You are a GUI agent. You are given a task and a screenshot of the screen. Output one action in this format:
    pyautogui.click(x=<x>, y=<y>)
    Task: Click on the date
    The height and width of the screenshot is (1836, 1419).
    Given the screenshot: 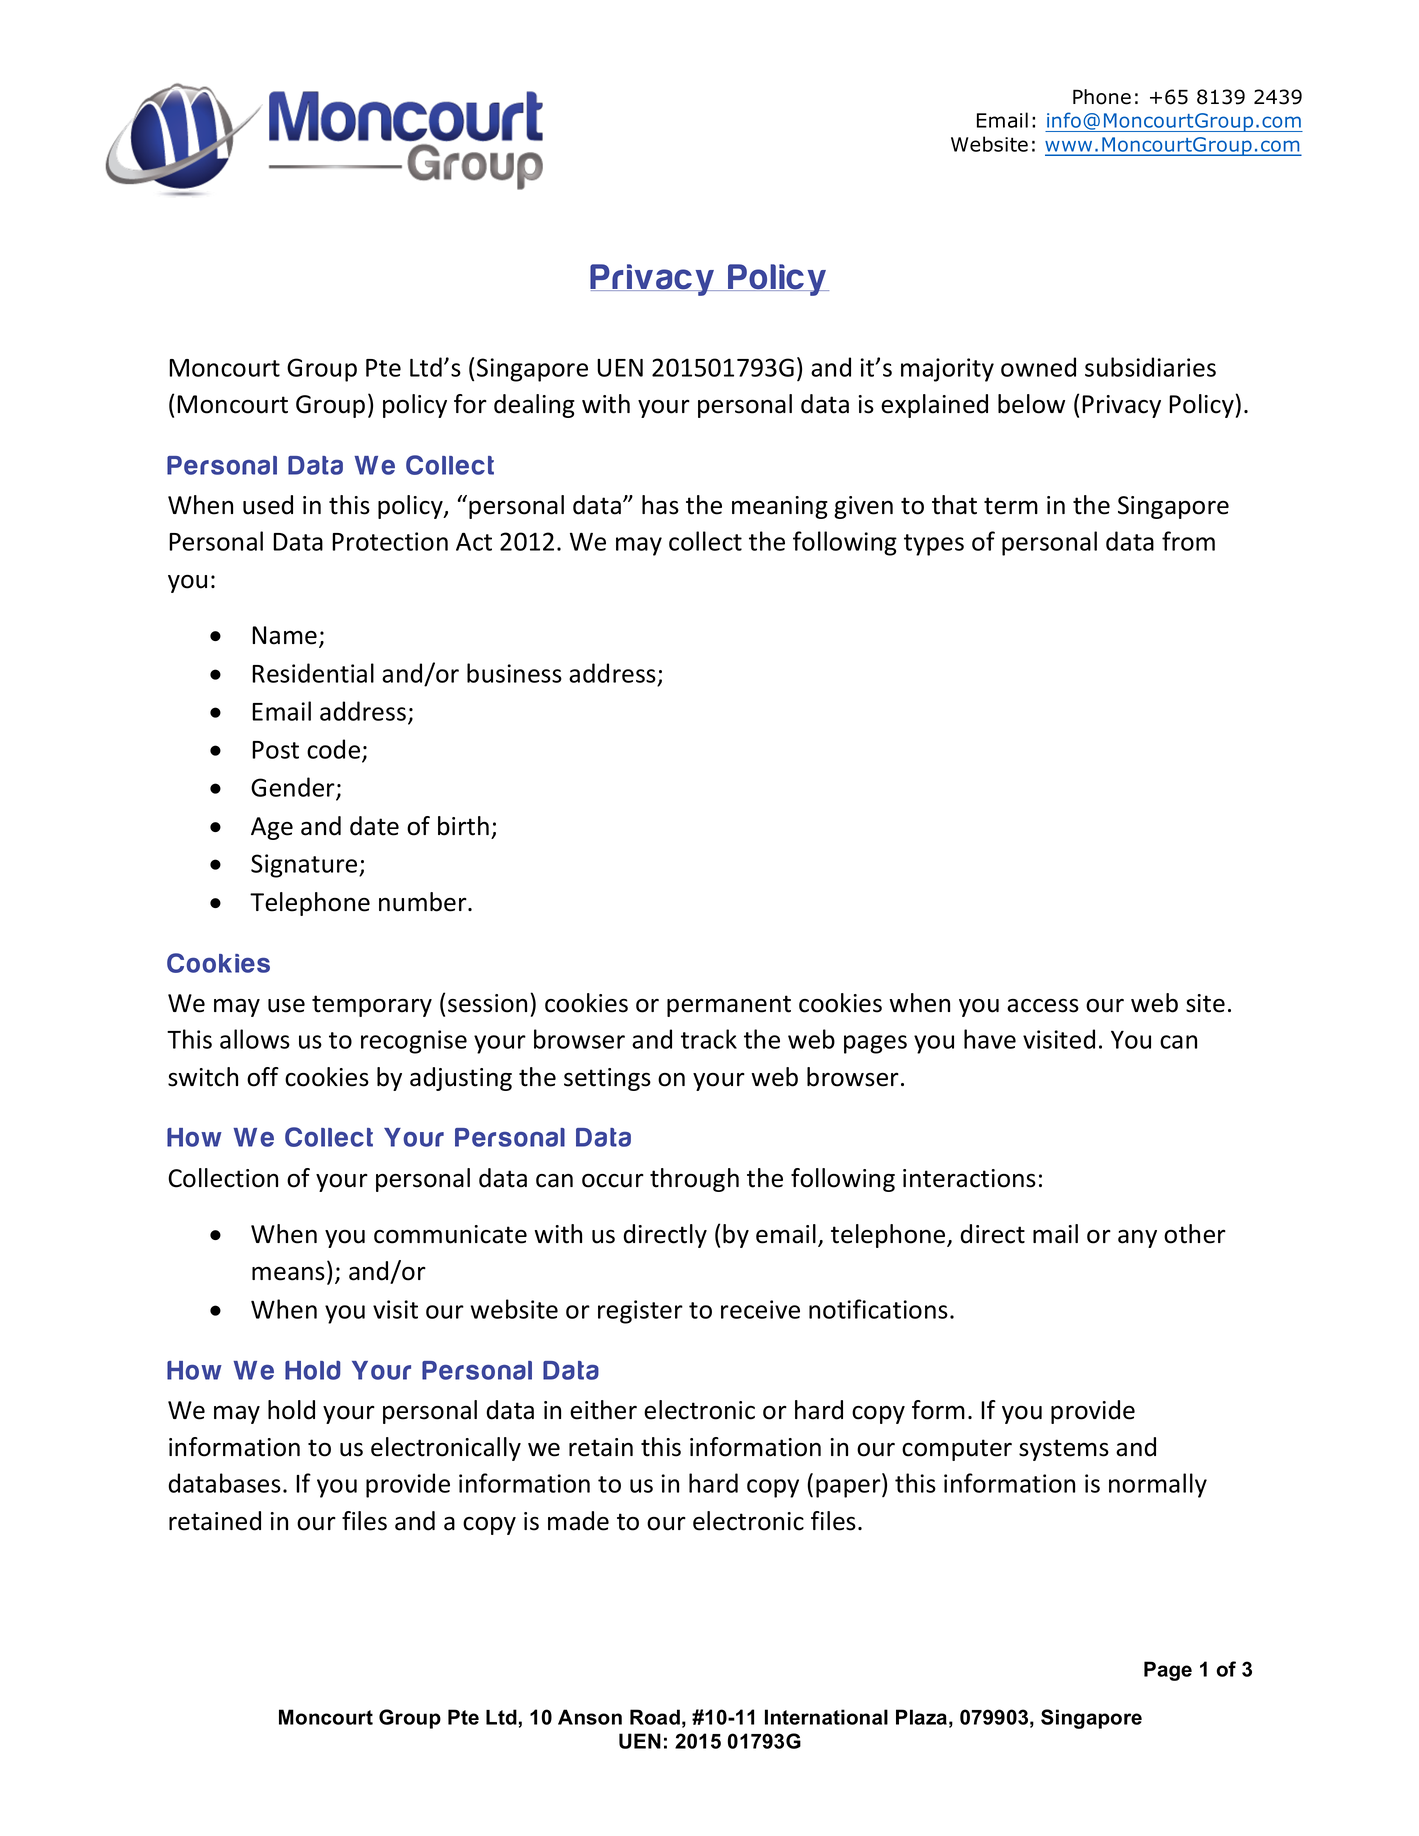 What is the action you would take?
    pyautogui.click(x=374, y=826)
